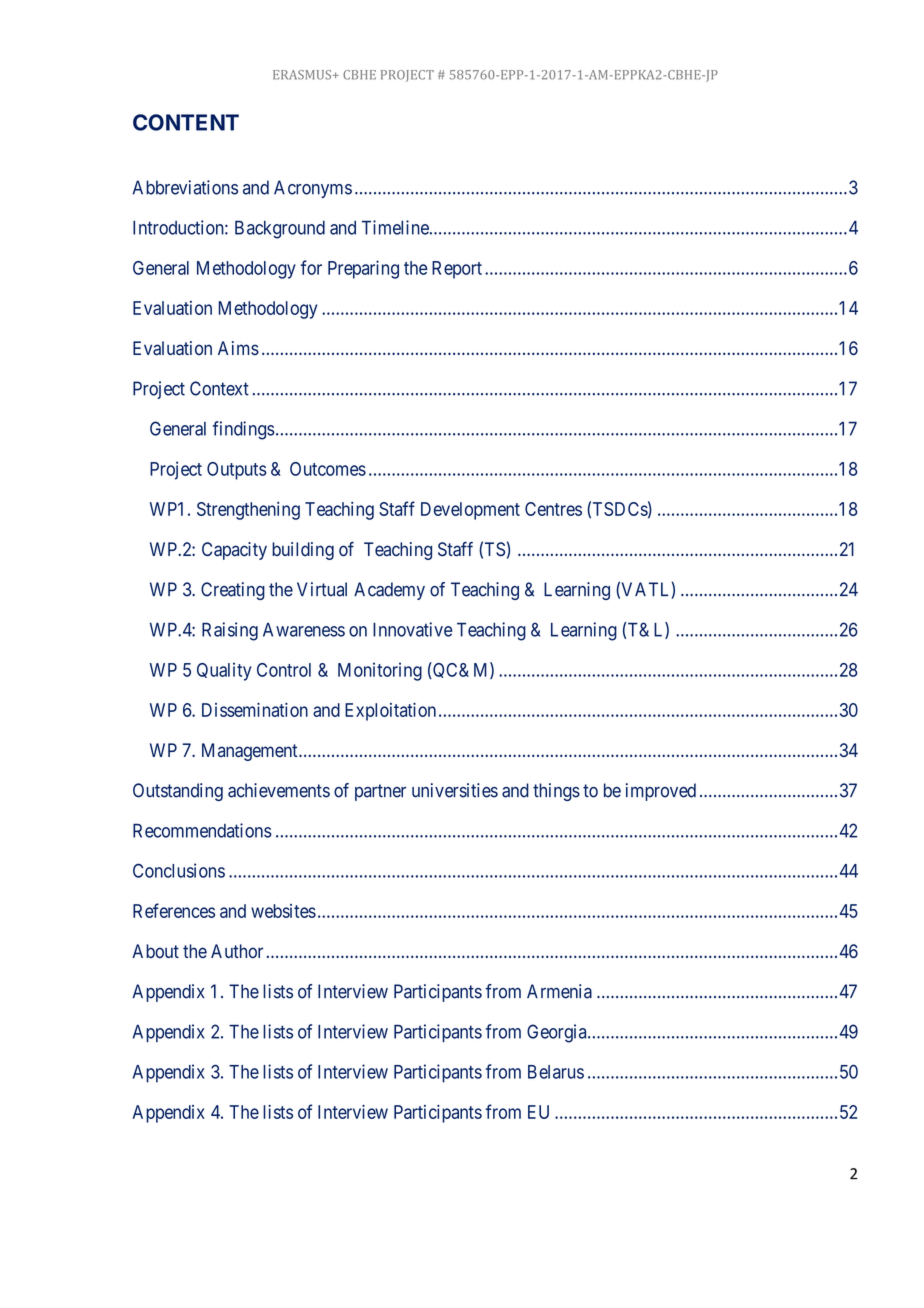  I want to click on CONTENT, so click(186, 122).
